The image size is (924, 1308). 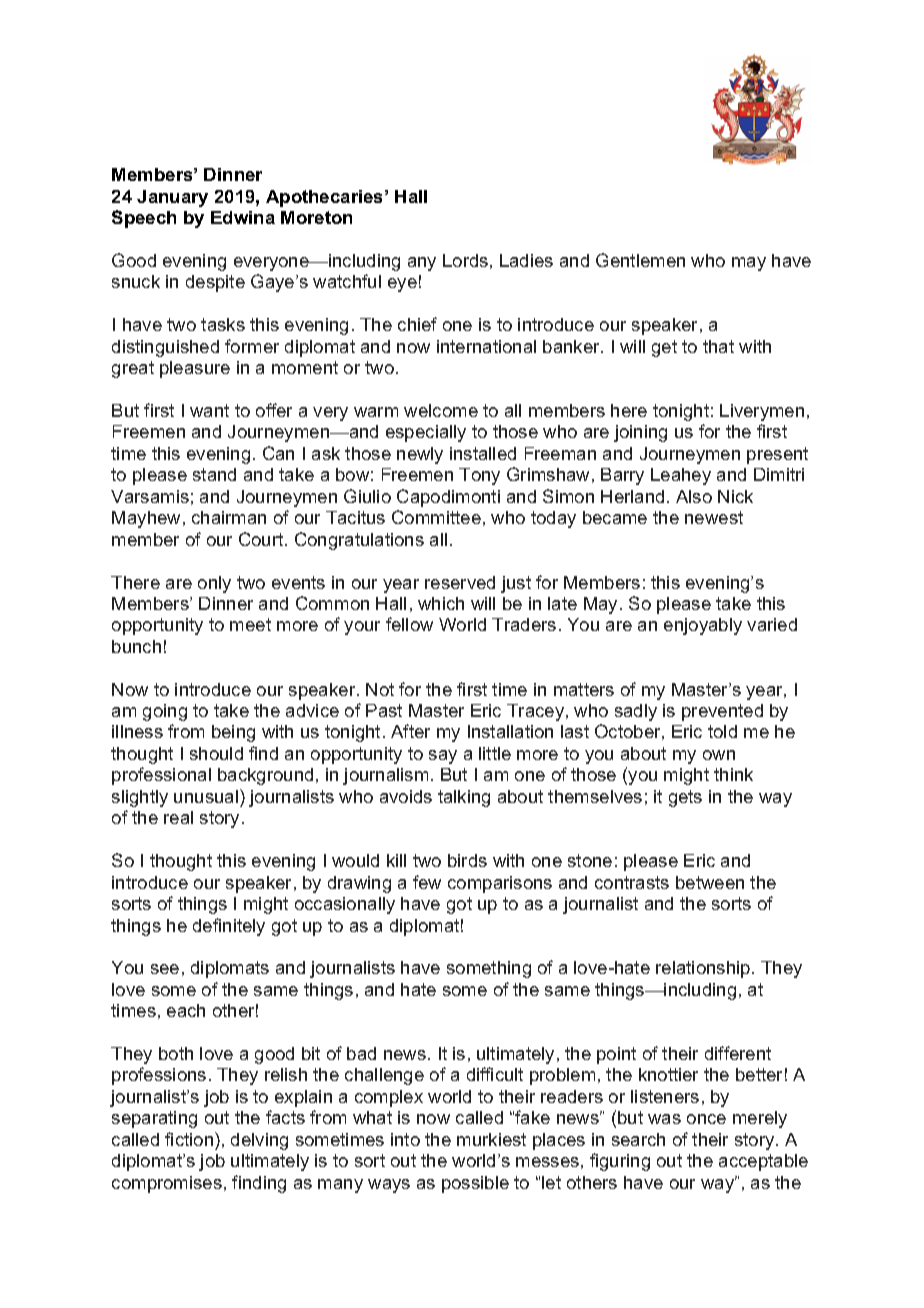 I want to click on fiction, so click(x=190, y=1139).
